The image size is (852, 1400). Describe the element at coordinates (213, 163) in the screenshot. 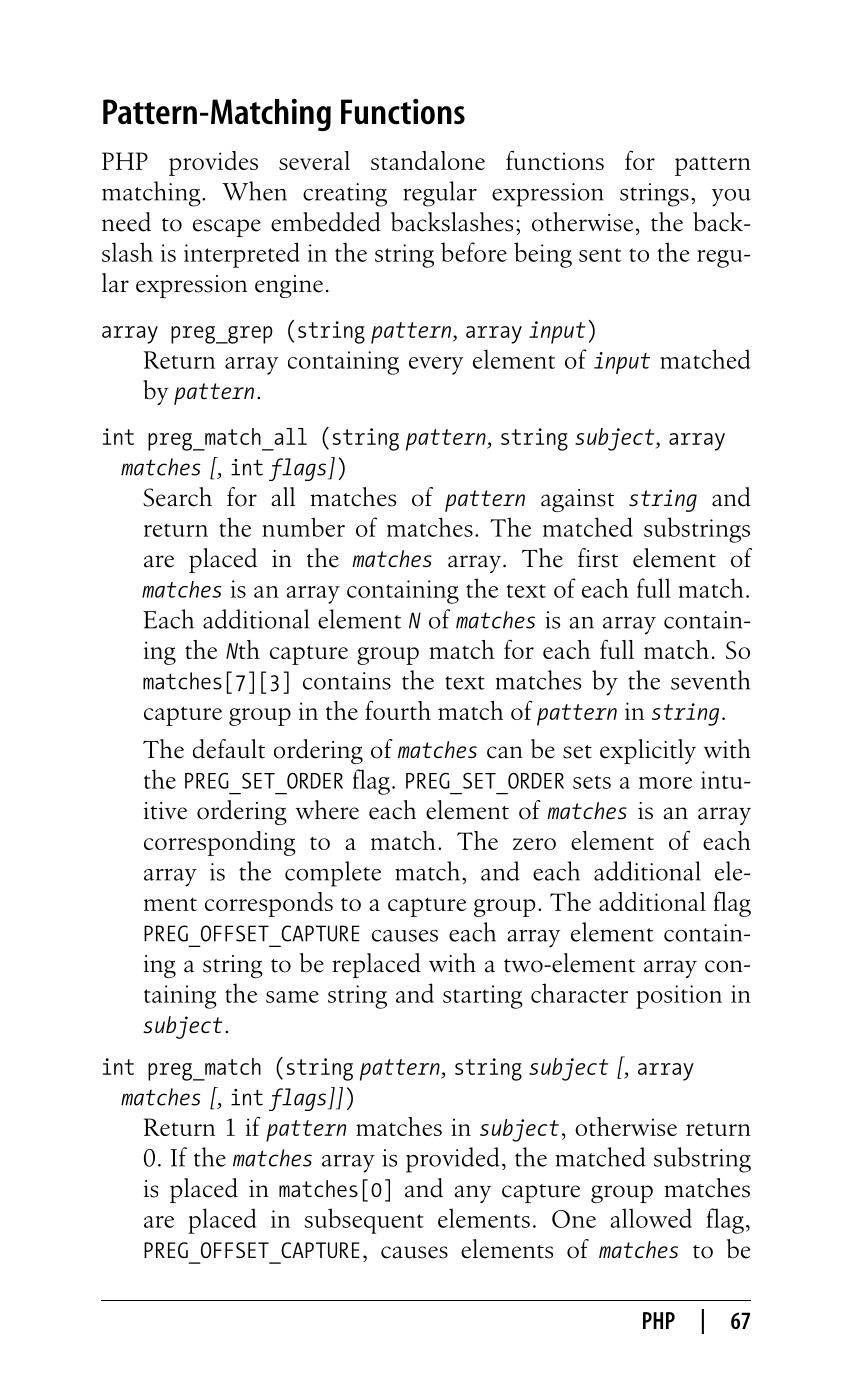

I see `provides` at that location.
